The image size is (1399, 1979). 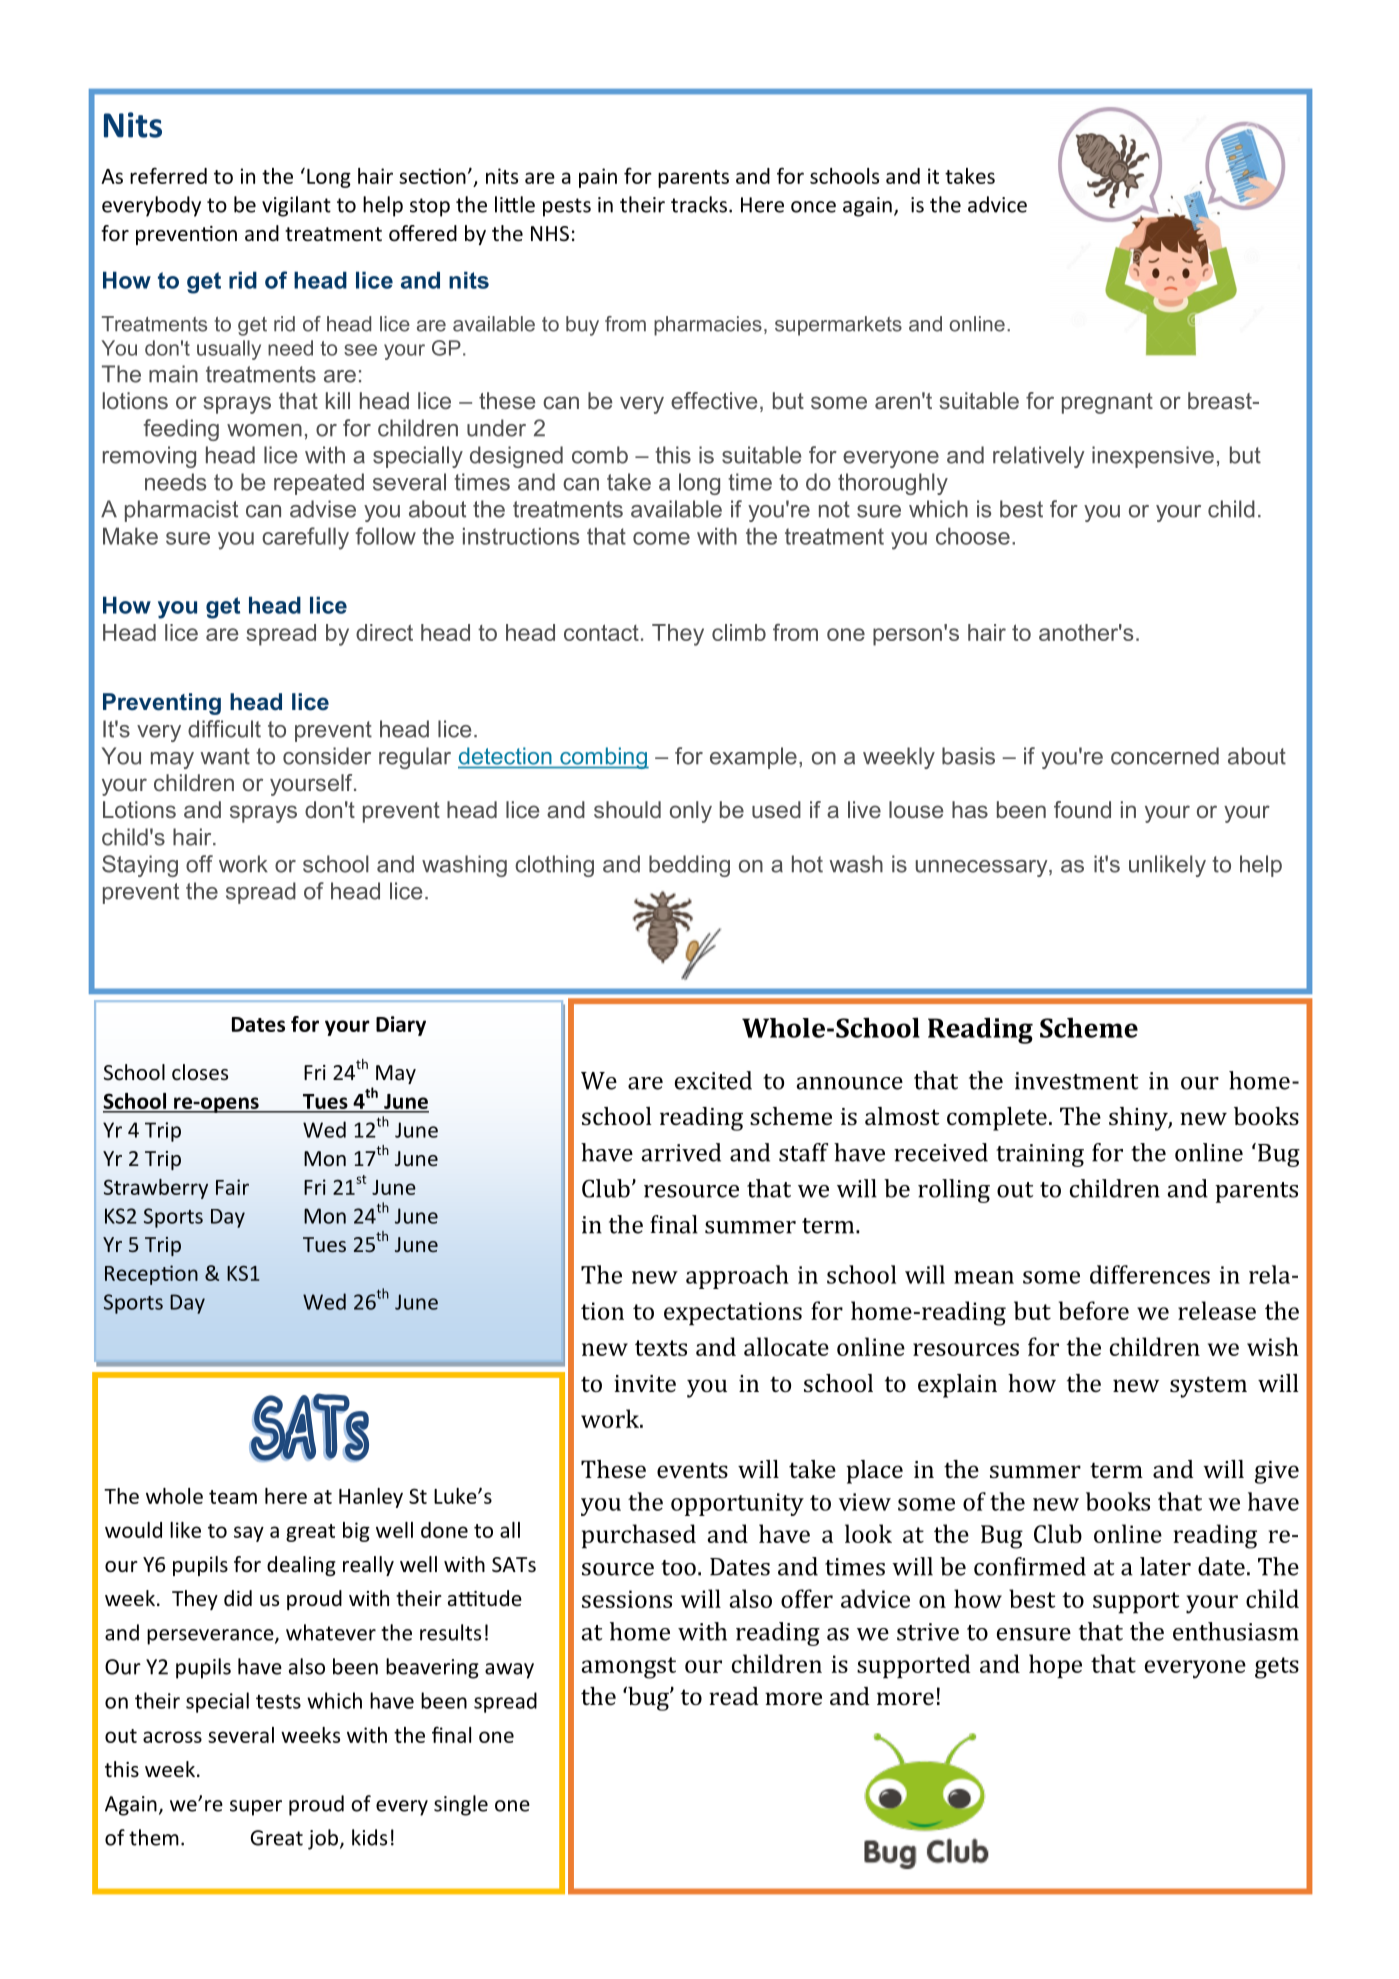 What do you see at coordinates (753, 758) in the page?
I see `example` at bounding box center [753, 758].
